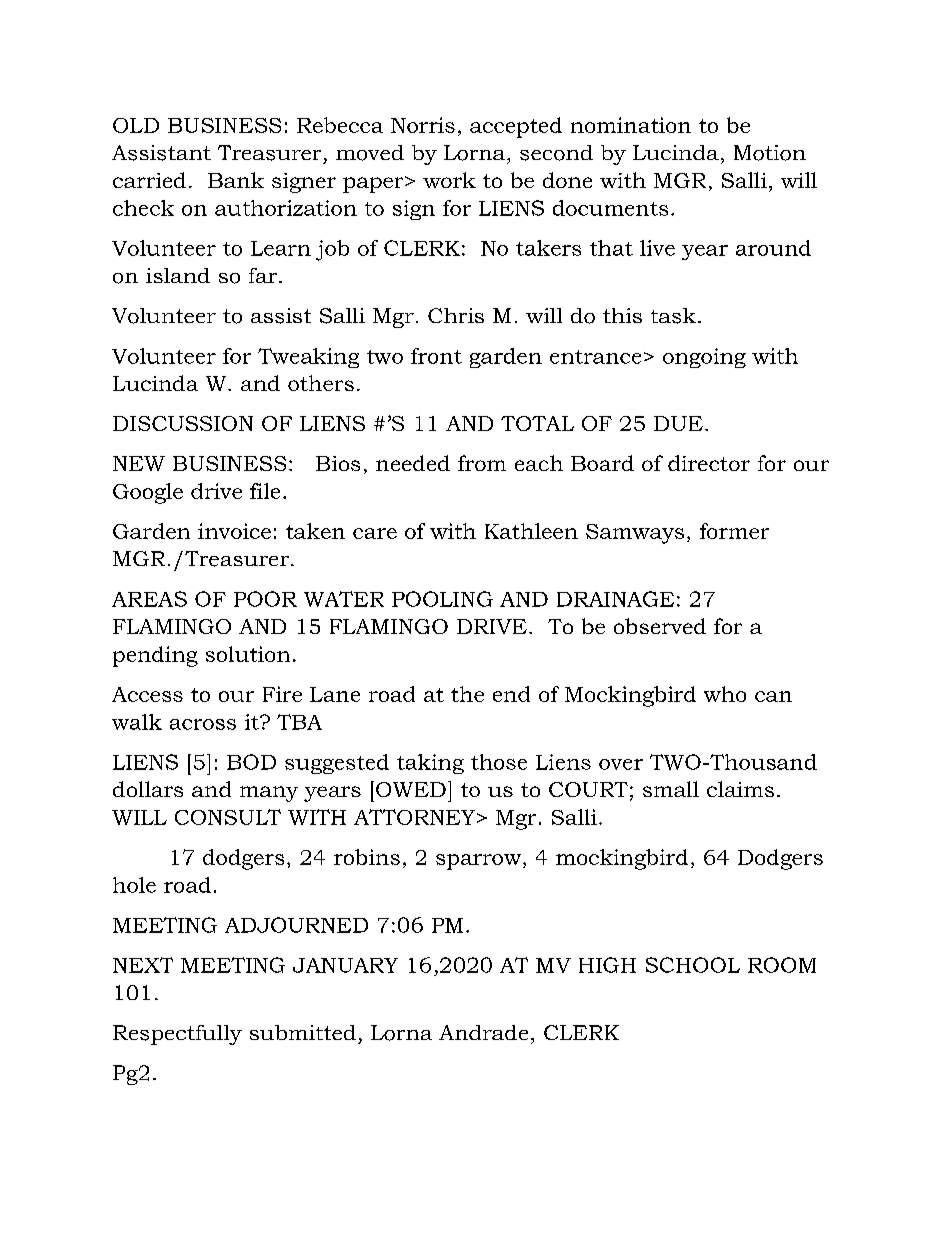 The height and width of the screenshot is (1233, 952). I want to click on Bank, so click(236, 180).
